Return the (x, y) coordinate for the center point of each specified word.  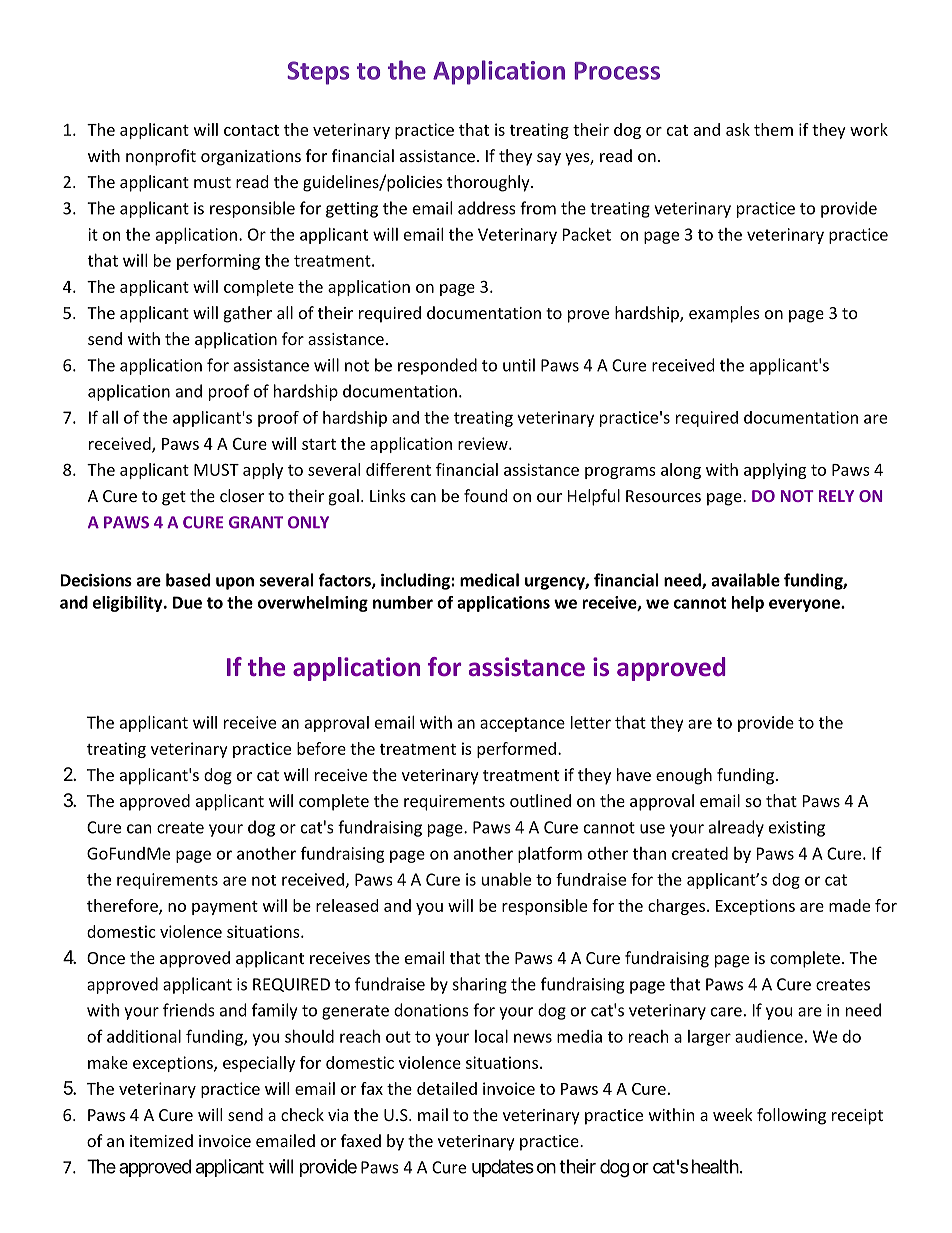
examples (724, 314)
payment (225, 908)
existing (797, 829)
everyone (805, 605)
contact (251, 130)
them (773, 129)
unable (506, 879)
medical (489, 580)
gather (248, 314)
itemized (161, 1140)
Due (187, 602)
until (519, 365)
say (549, 159)
